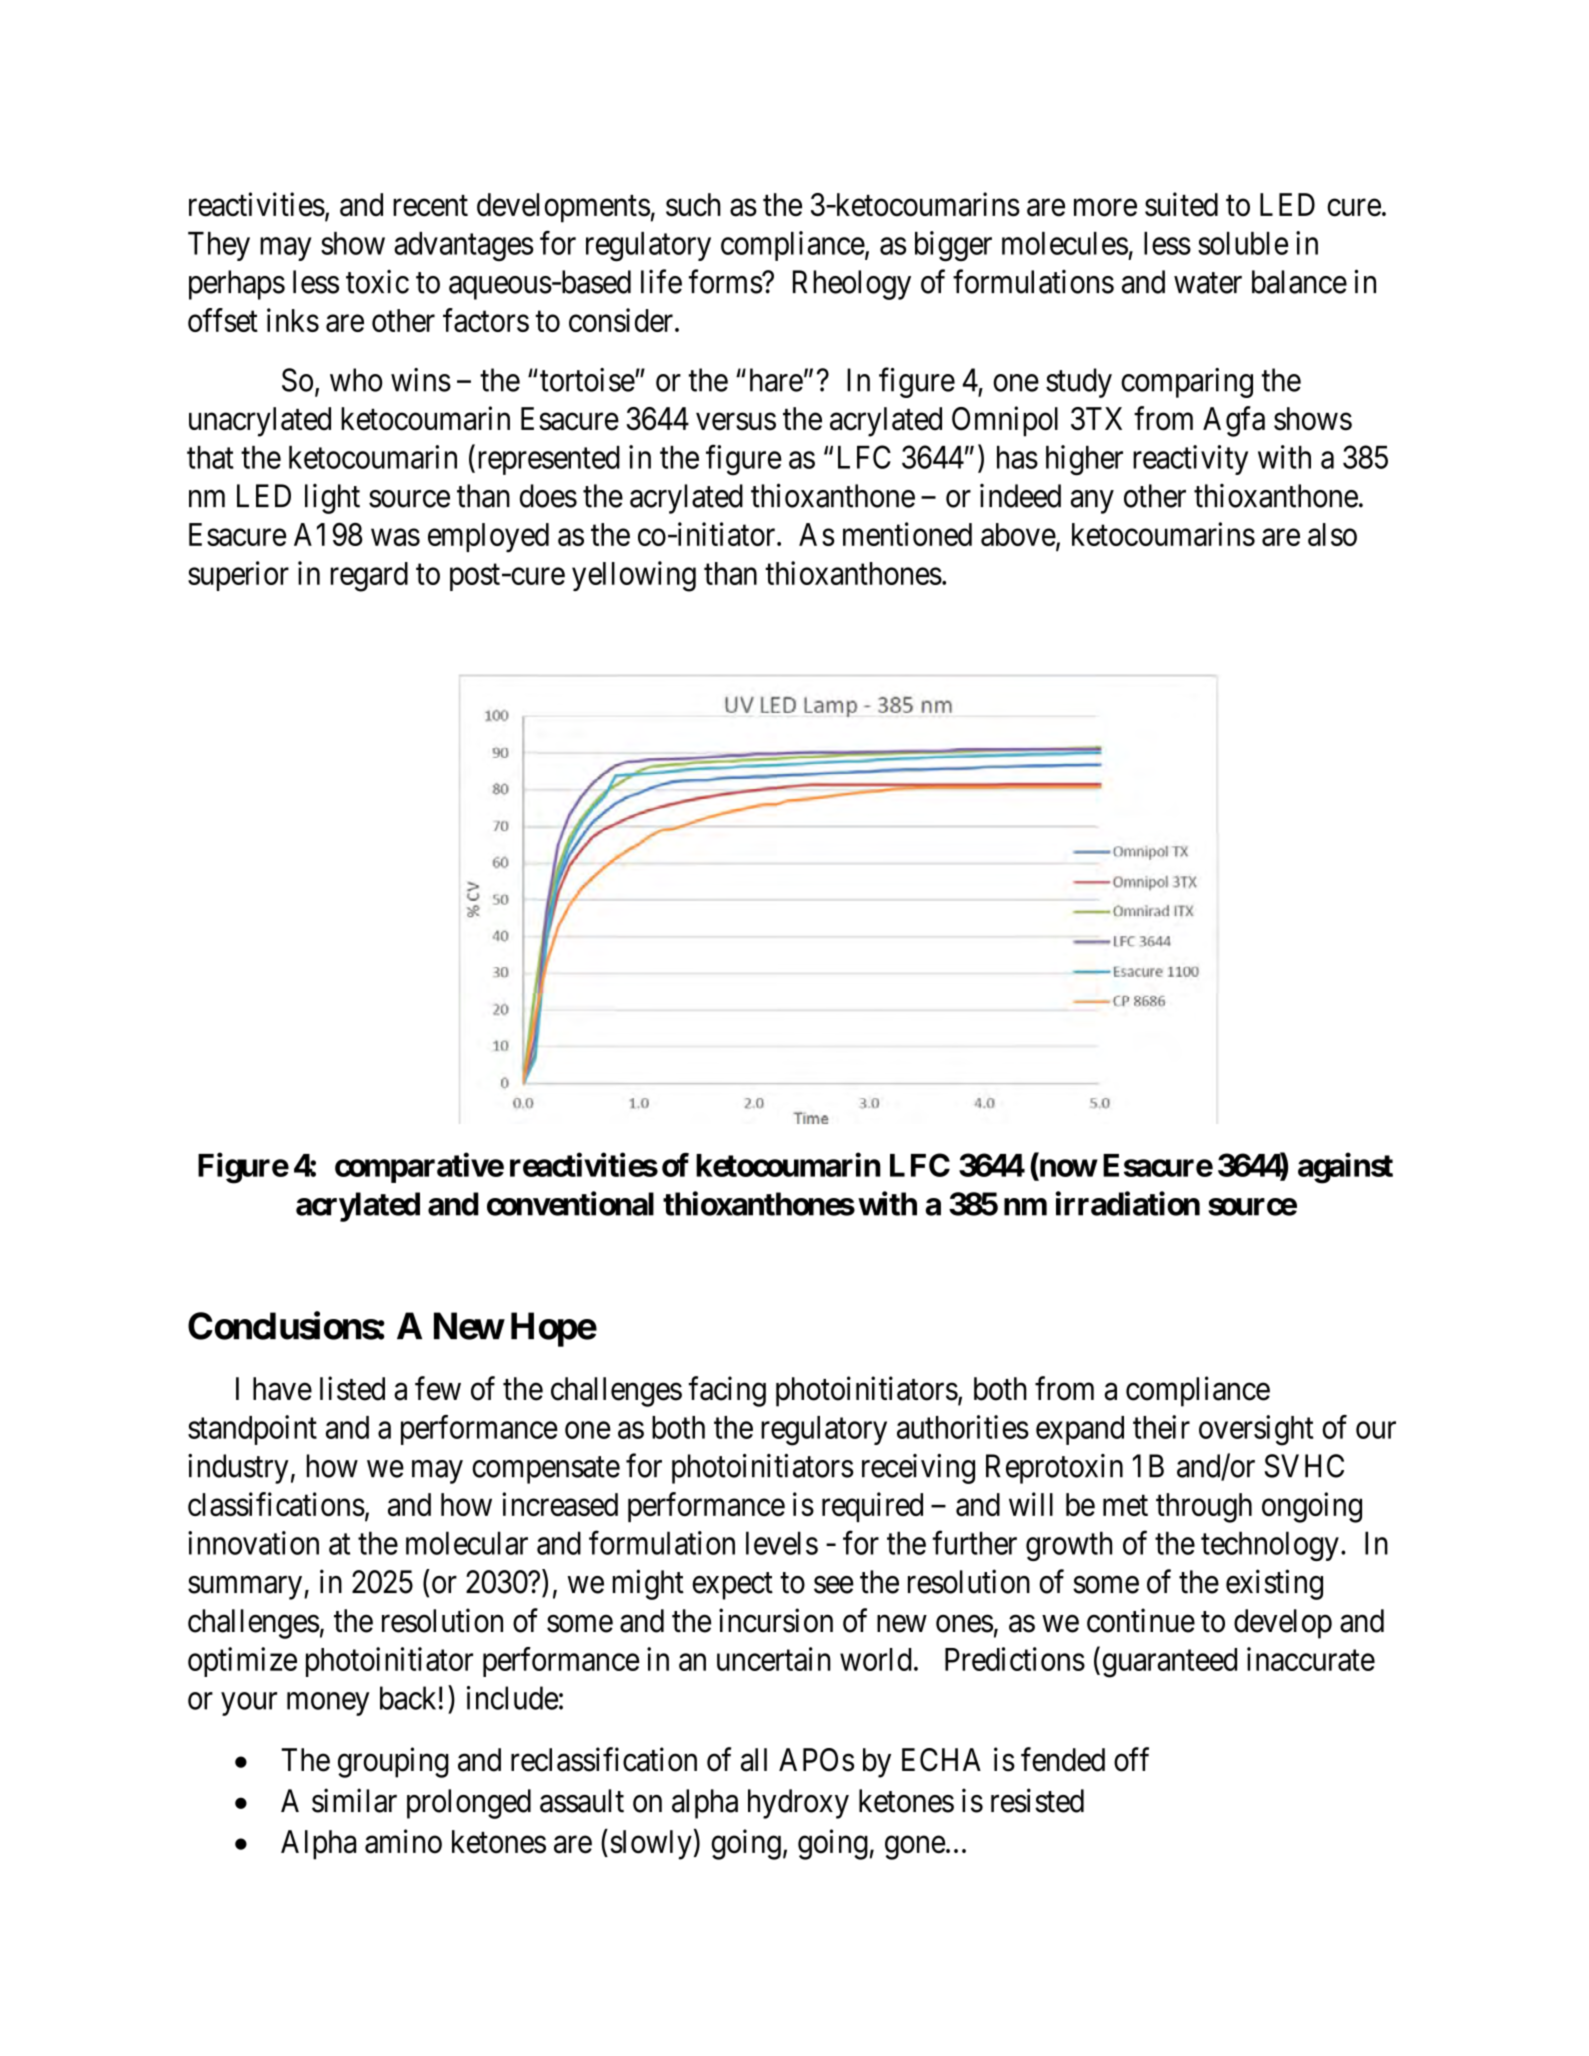  Describe the element at coordinates (1332, 534) in the document. I see `also` at that location.
